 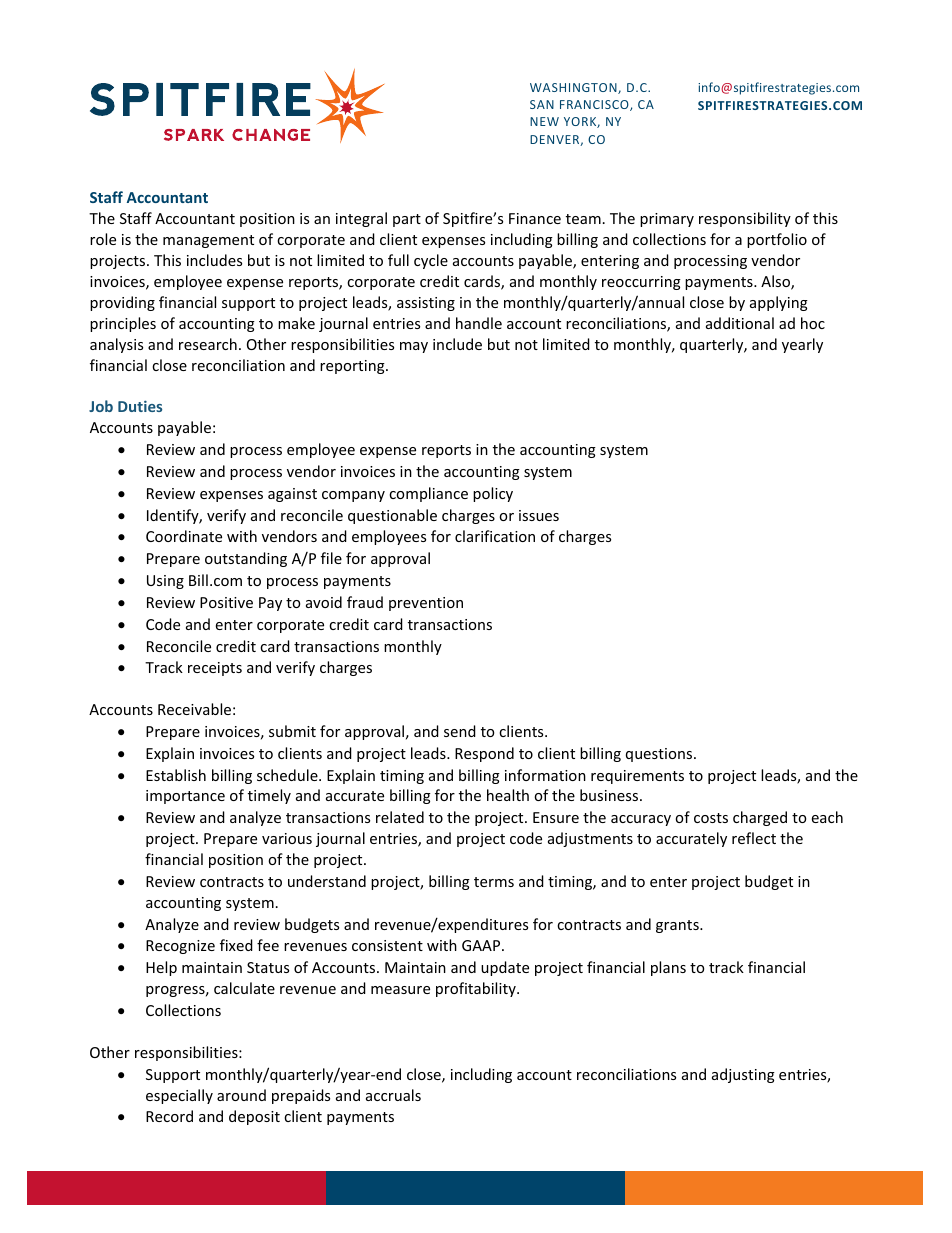 What do you see at coordinates (678, 926) in the screenshot?
I see `grants` at bounding box center [678, 926].
